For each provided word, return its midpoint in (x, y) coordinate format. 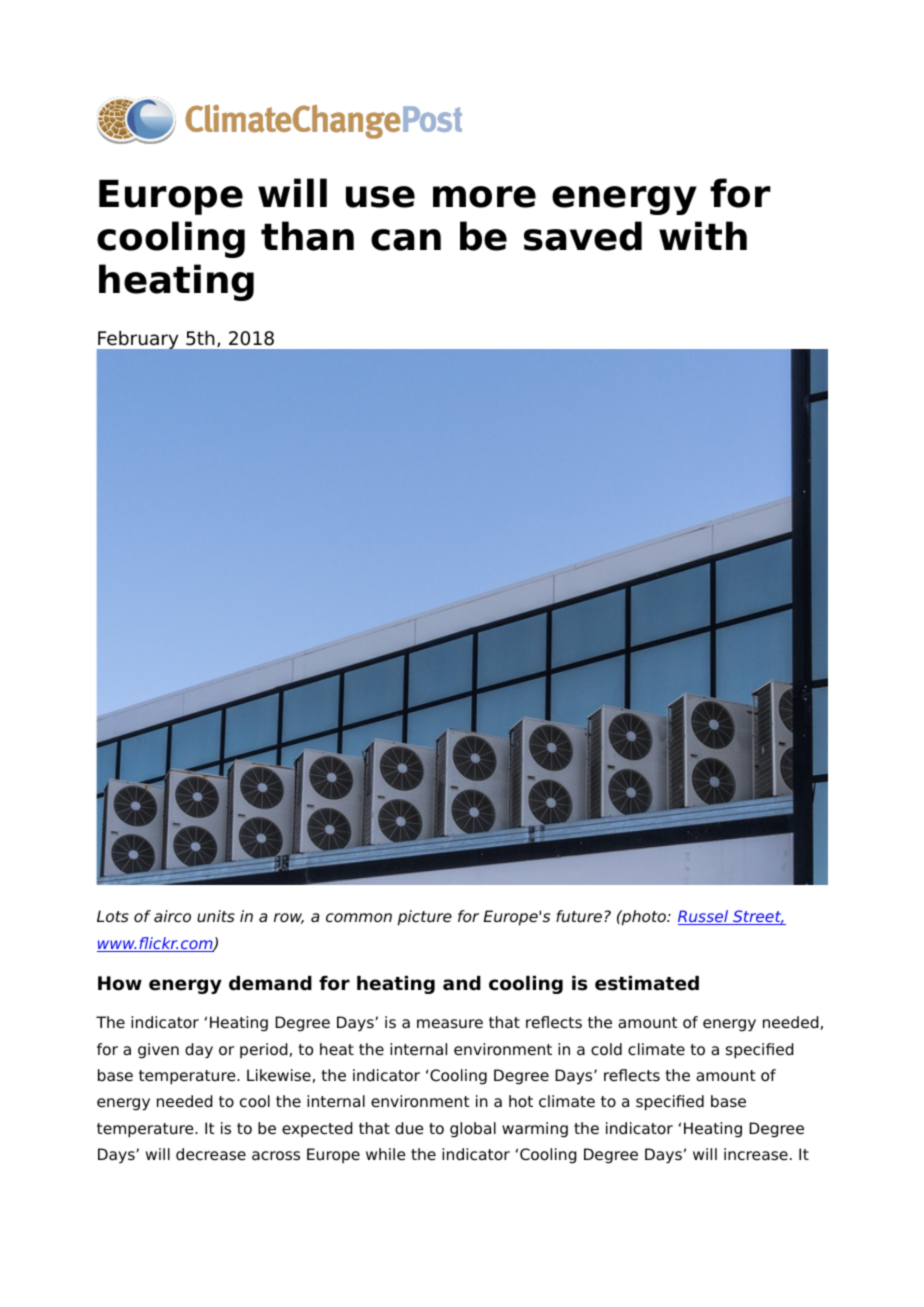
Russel (704, 917)
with (703, 235)
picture (425, 918)
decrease (211, 1154)
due (409, 1128)
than (307, 236)
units (216, 916)
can (406, 240)
